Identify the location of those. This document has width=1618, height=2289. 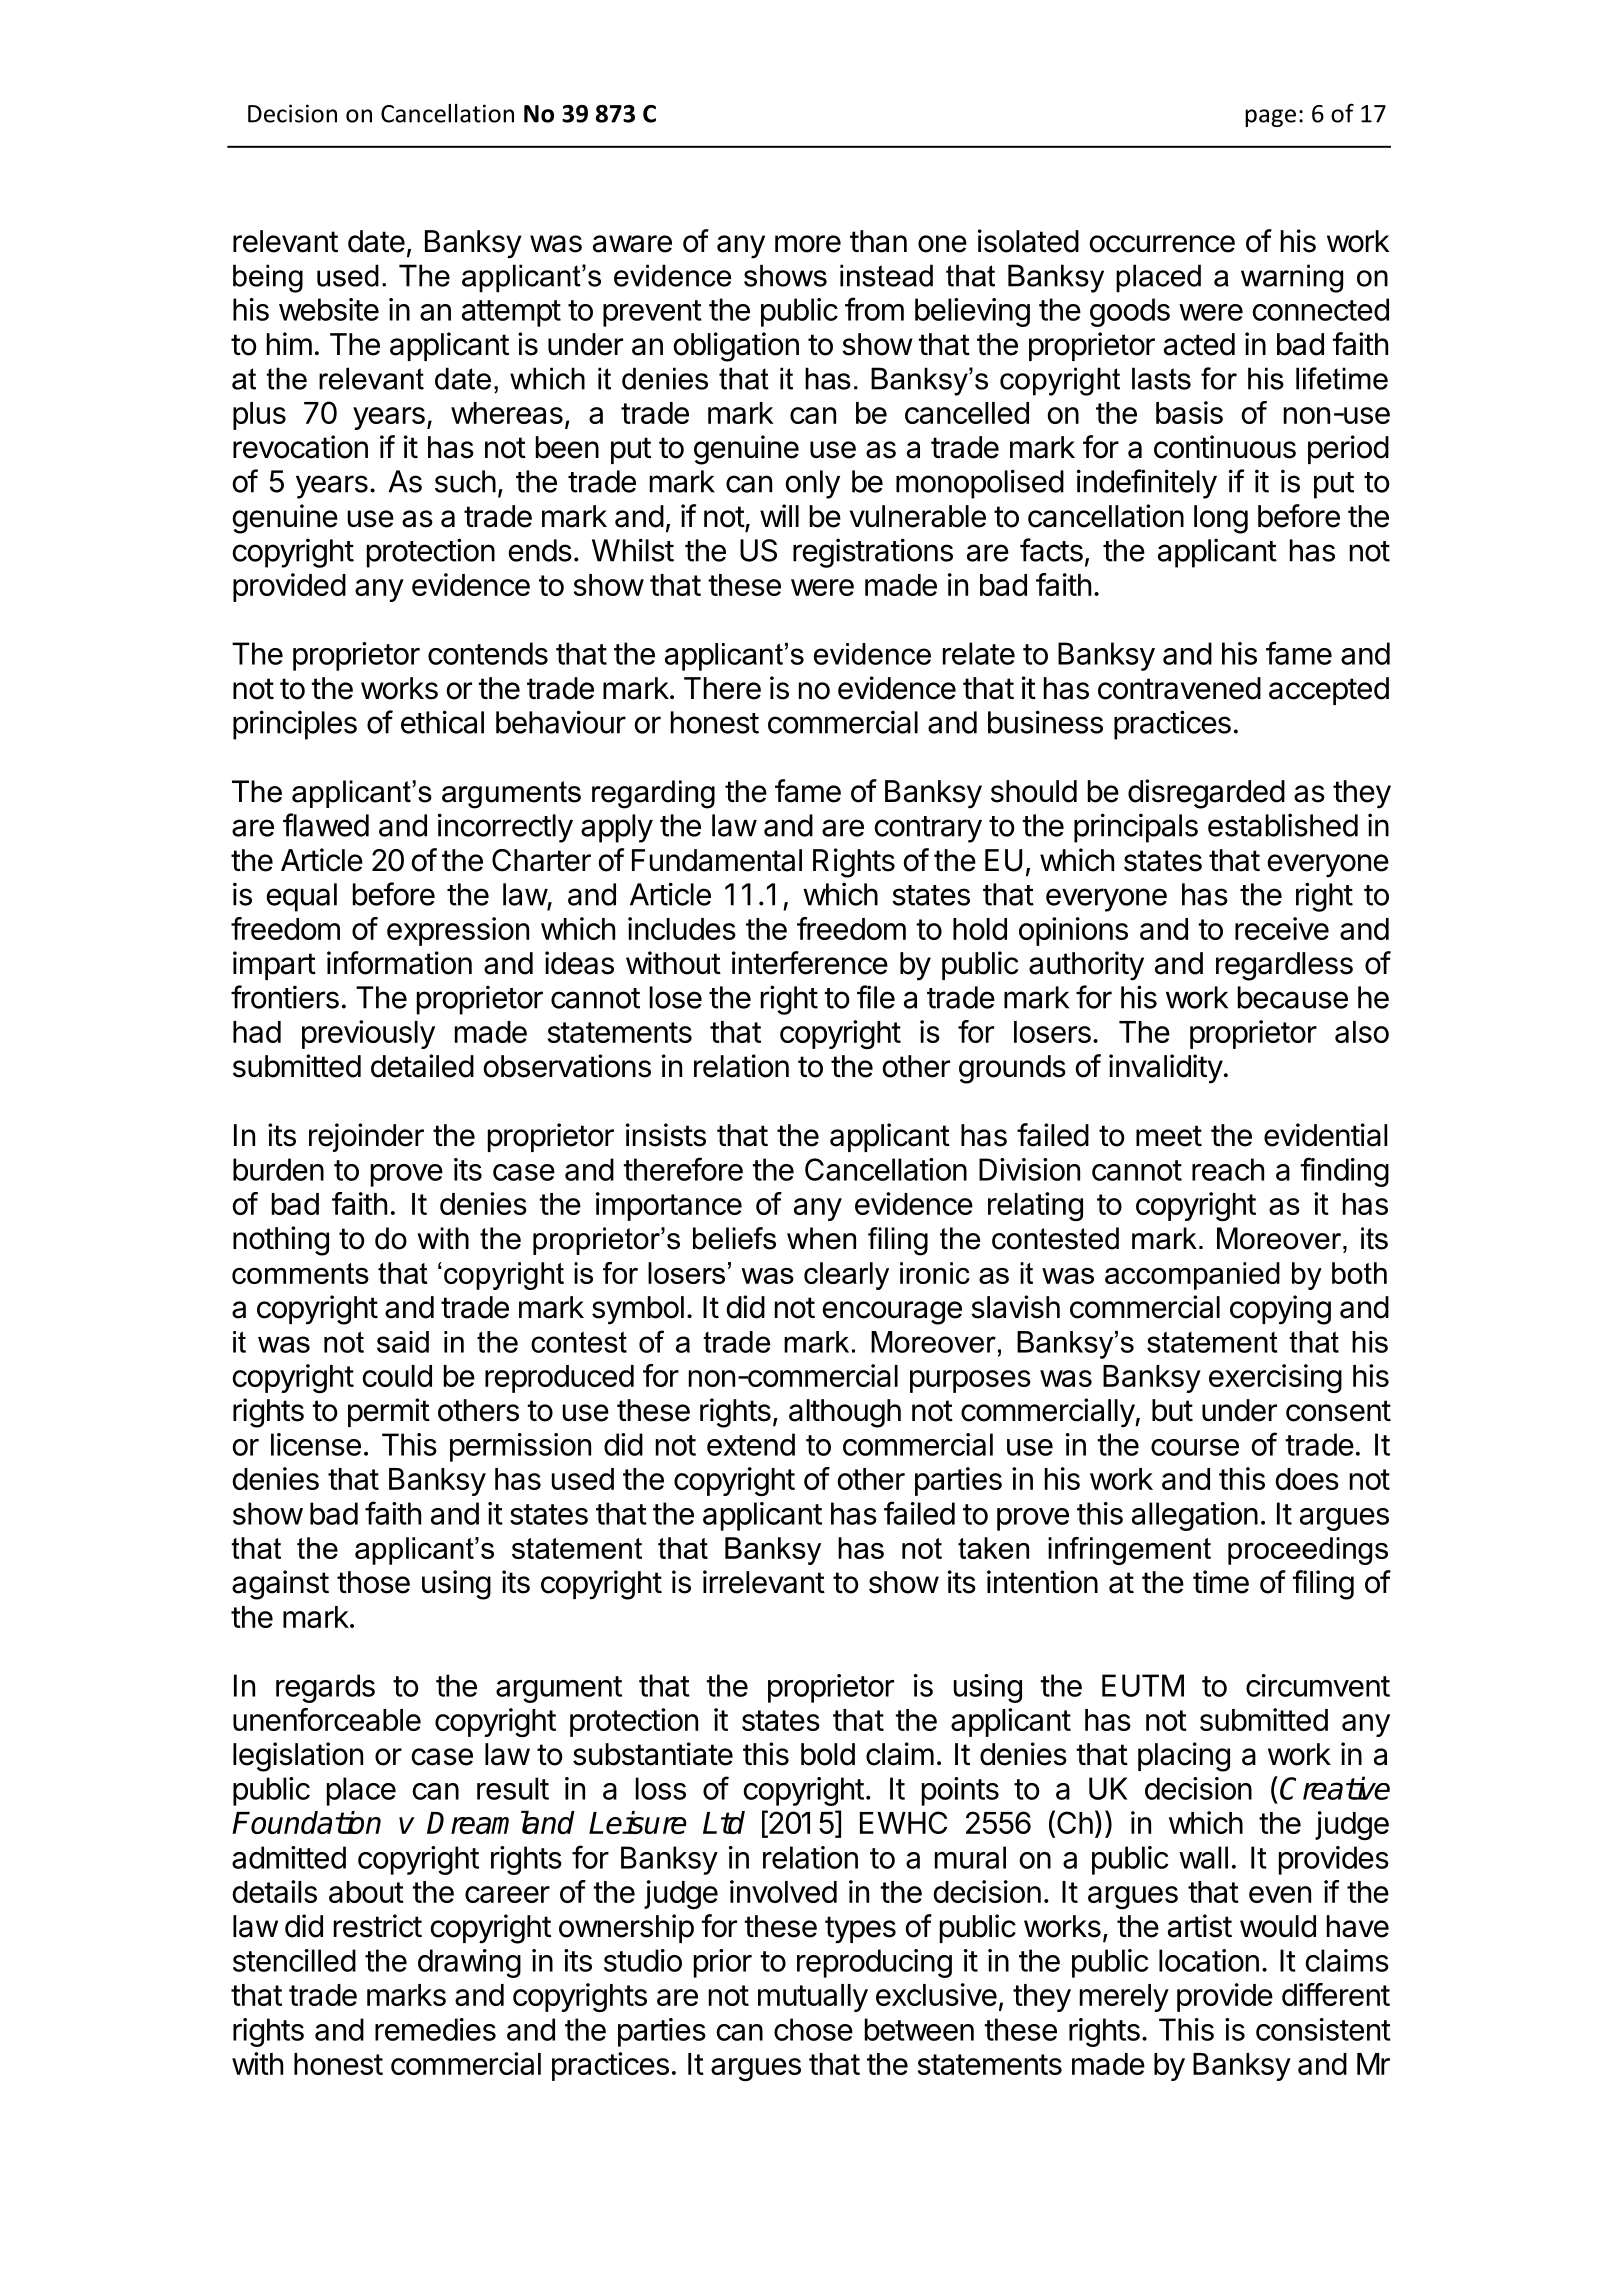
(373, 1582).
